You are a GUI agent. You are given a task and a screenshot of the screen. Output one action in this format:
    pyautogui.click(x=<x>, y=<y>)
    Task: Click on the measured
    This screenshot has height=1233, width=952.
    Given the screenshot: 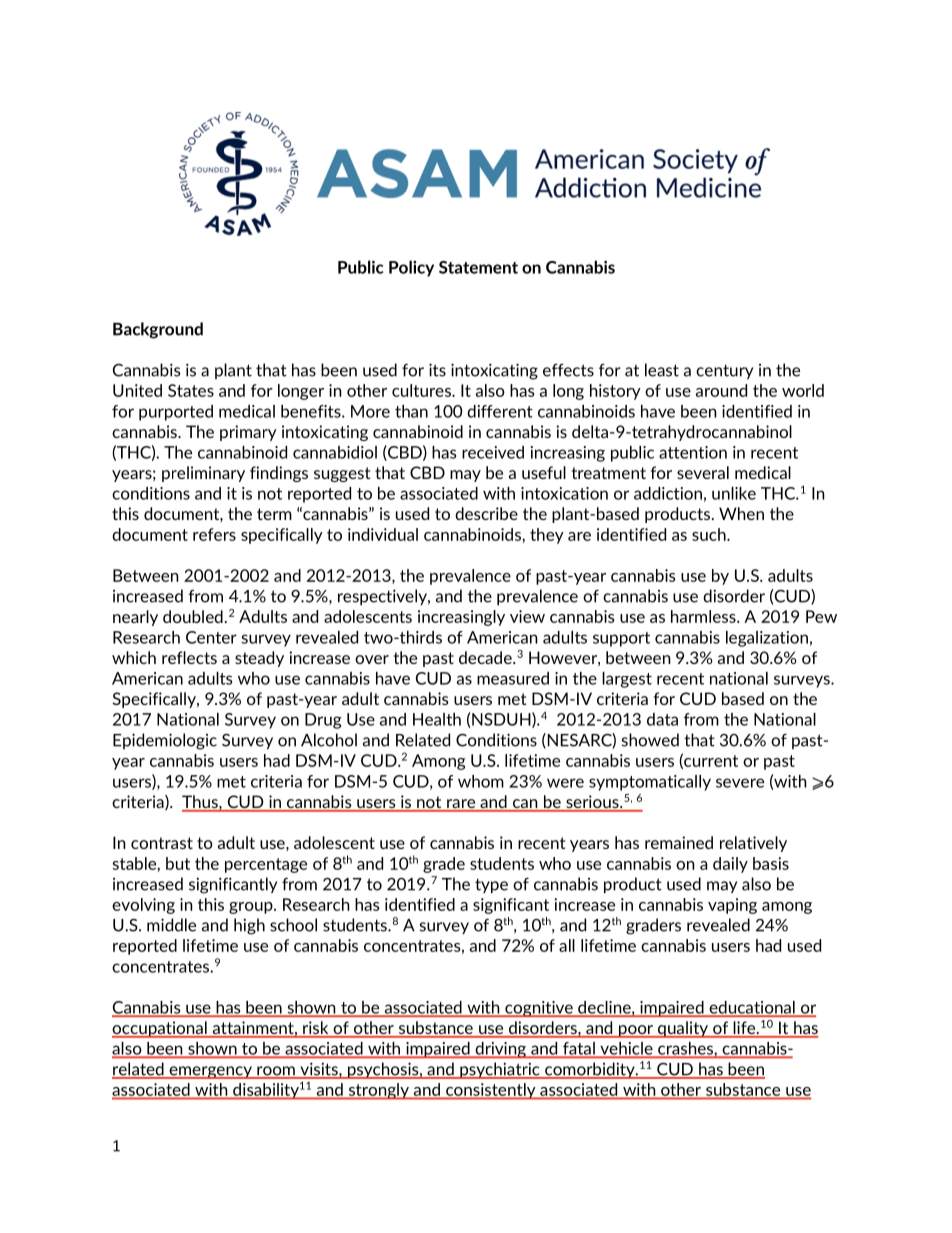 What is the action you would take?
    pyautogui.click(x=513, y=678)
